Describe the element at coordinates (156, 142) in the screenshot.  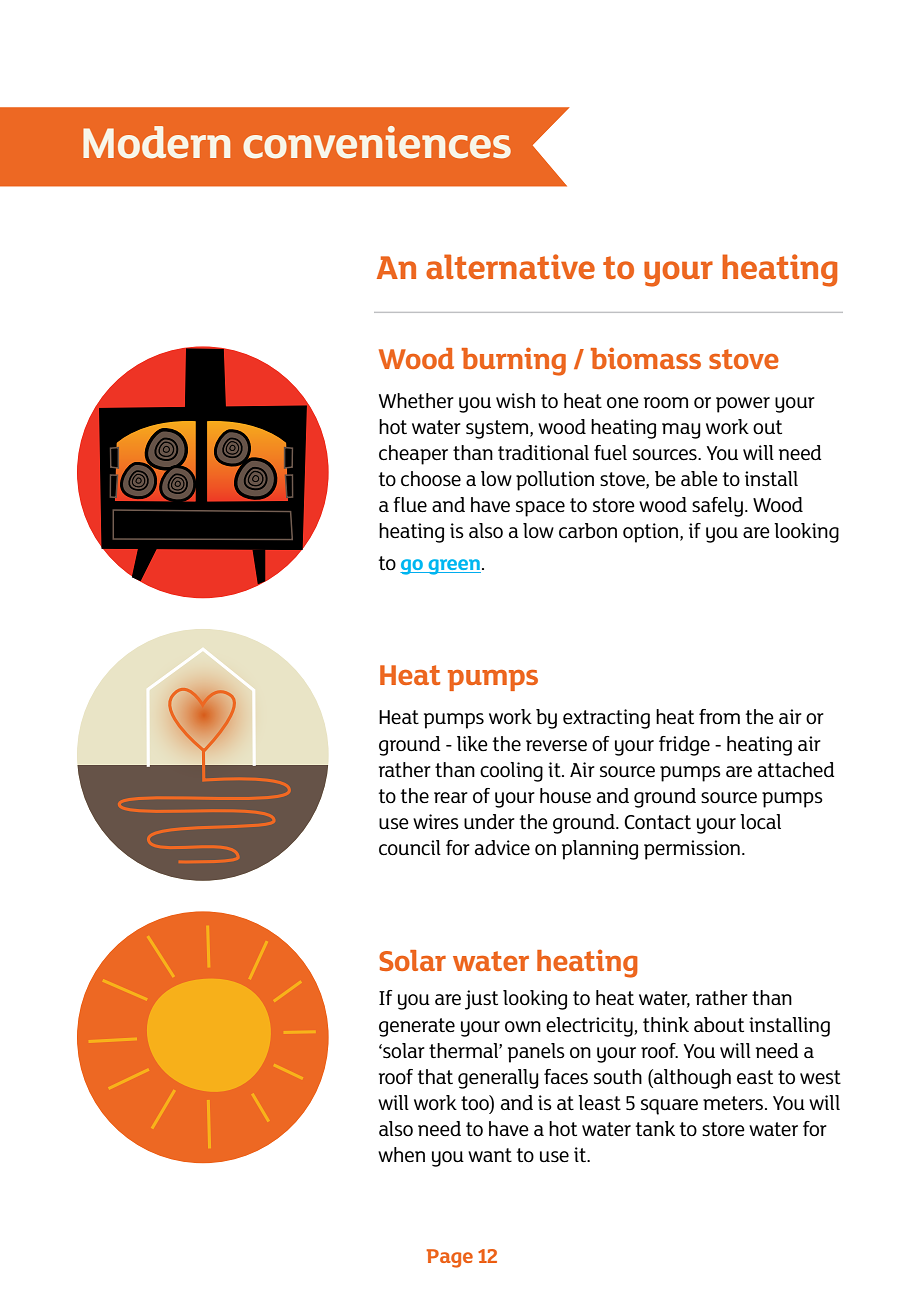
I see `Modern` at that location.
